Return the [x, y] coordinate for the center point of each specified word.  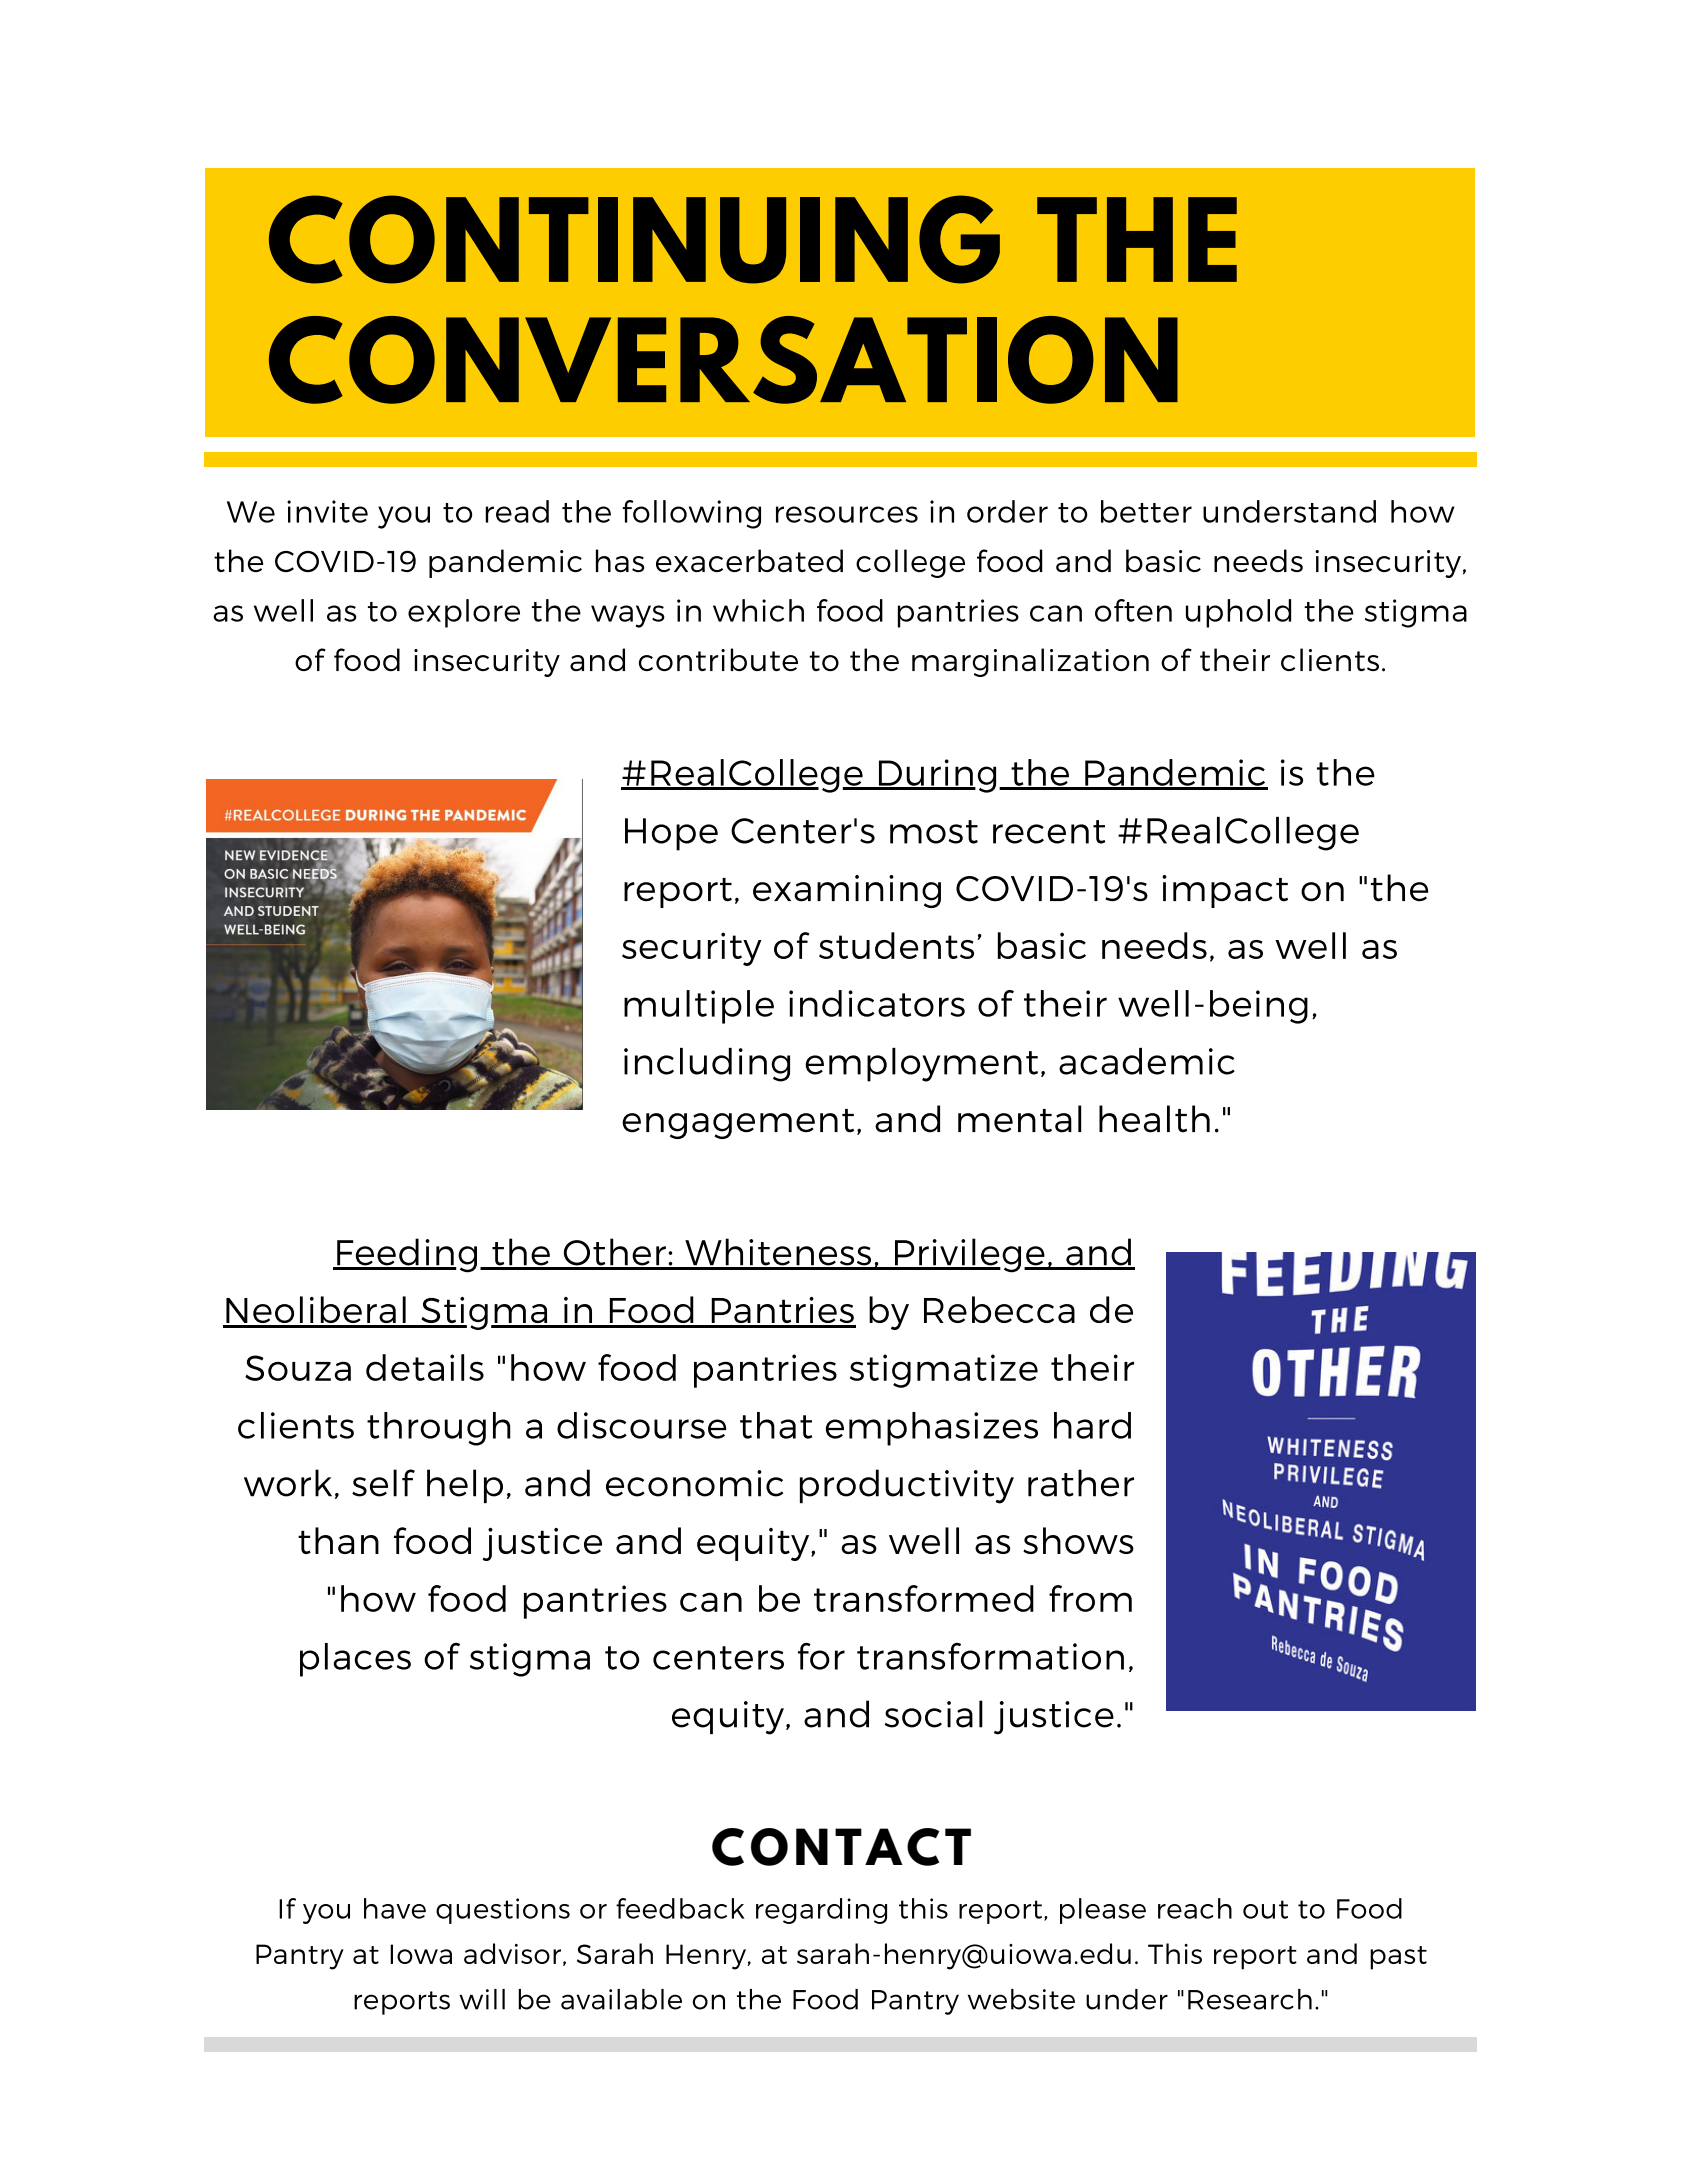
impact [1225, 891]
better [1146, 511]
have [395, 1908]
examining [847, 891]
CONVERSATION [723, 360]
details [425, 1367]
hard [1092, 1425]
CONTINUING [634, 239]
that [776, 1425]
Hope [671, 834]
